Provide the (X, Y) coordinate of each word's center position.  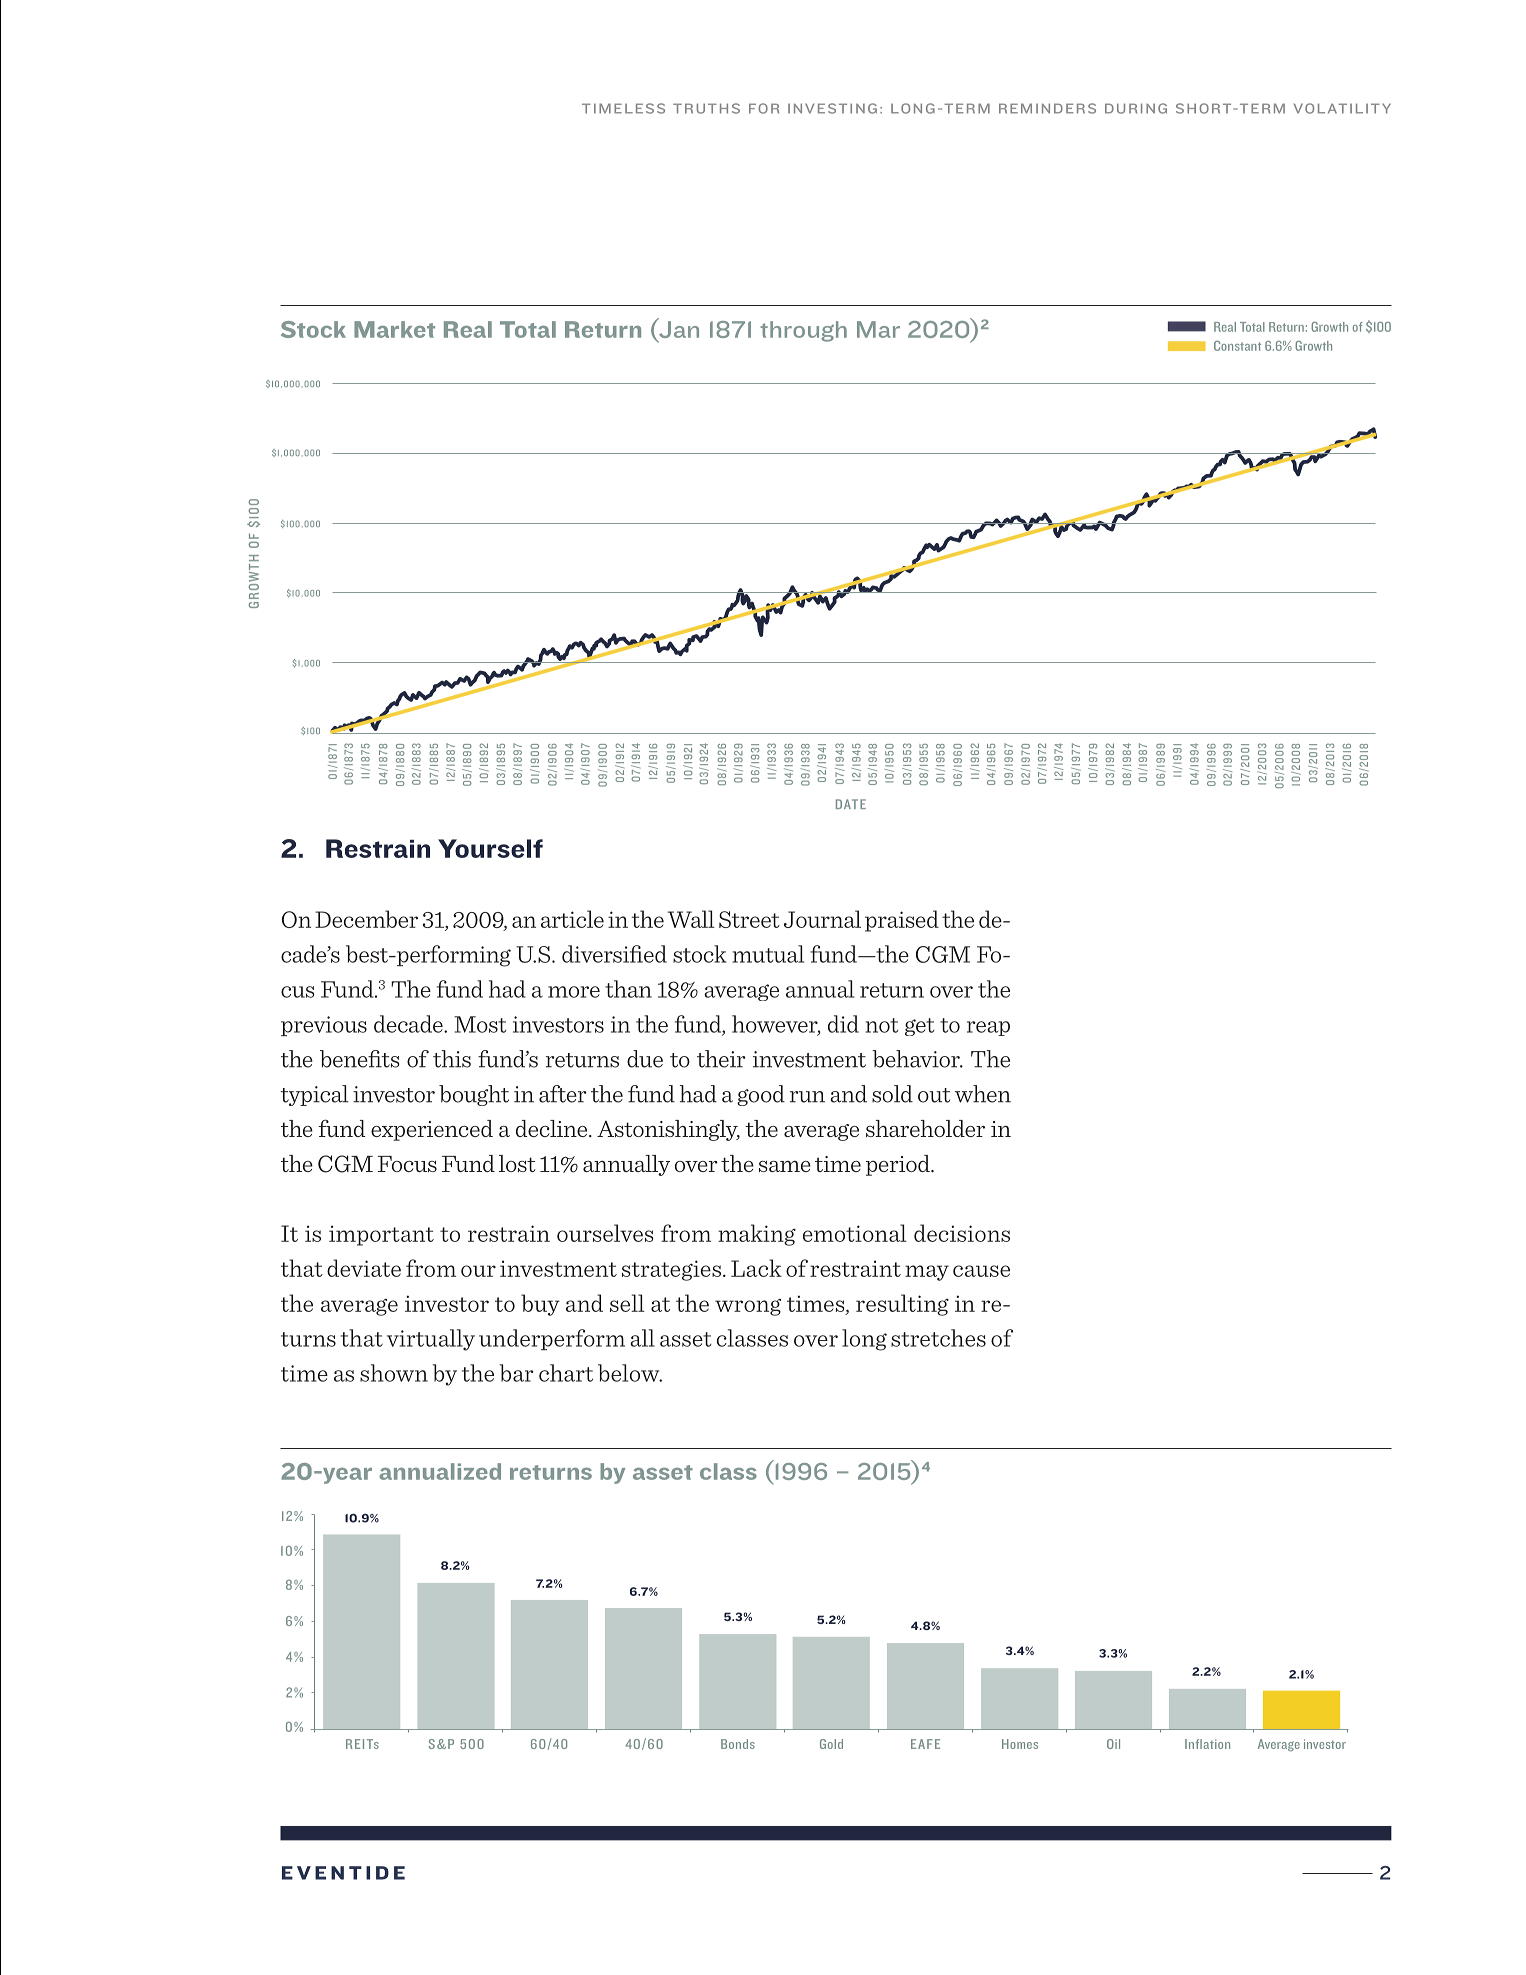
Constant (1237, 346)
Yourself (490, 848)
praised (902, 921)
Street (749, 919)
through (803, 331)
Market (394, 329)
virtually (431, 1340)
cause (981, 1271)
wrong (748, 1307)
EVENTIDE (343, 1873)
